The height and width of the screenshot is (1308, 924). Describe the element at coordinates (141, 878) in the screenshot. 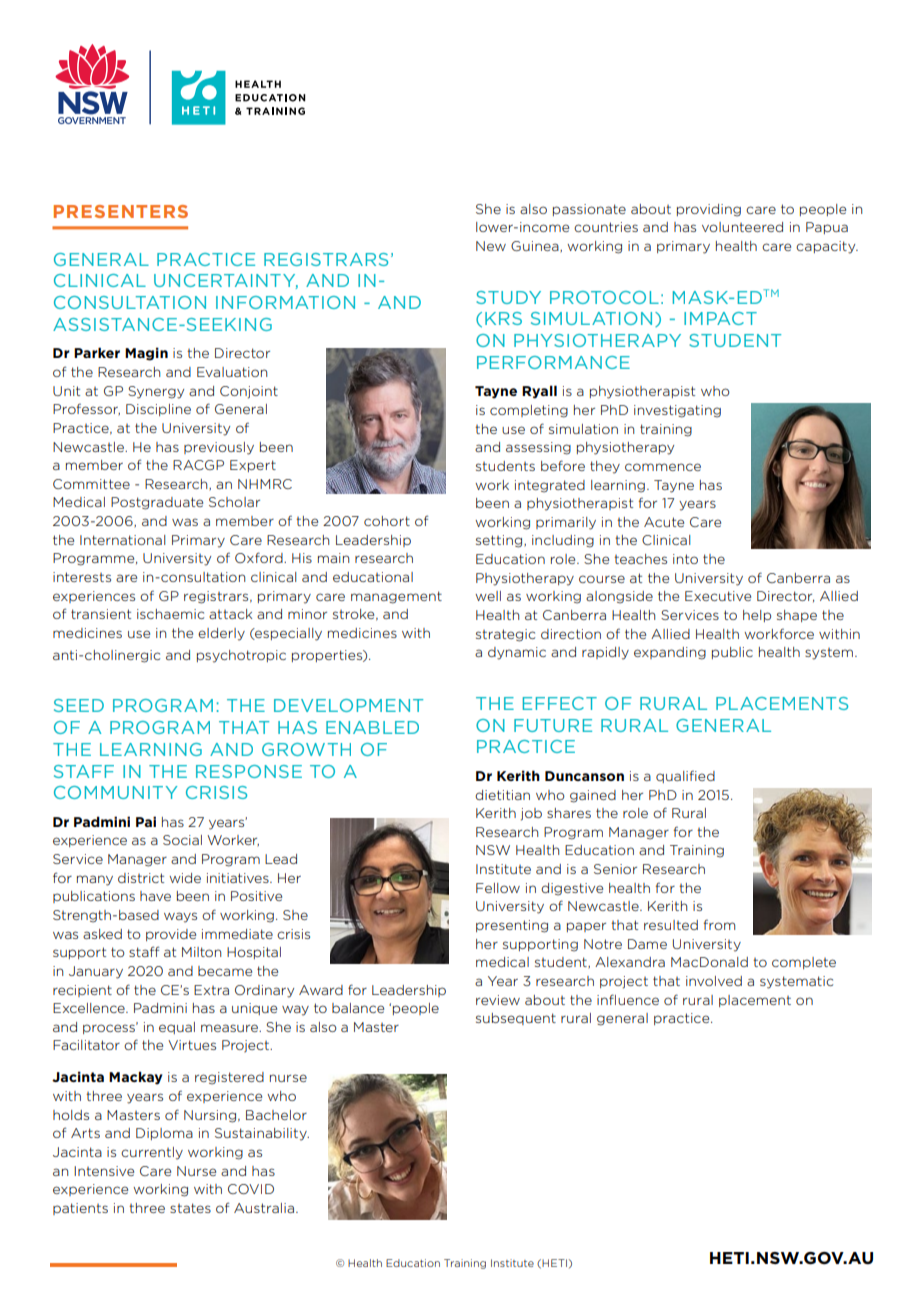

I see `district` at that location.
